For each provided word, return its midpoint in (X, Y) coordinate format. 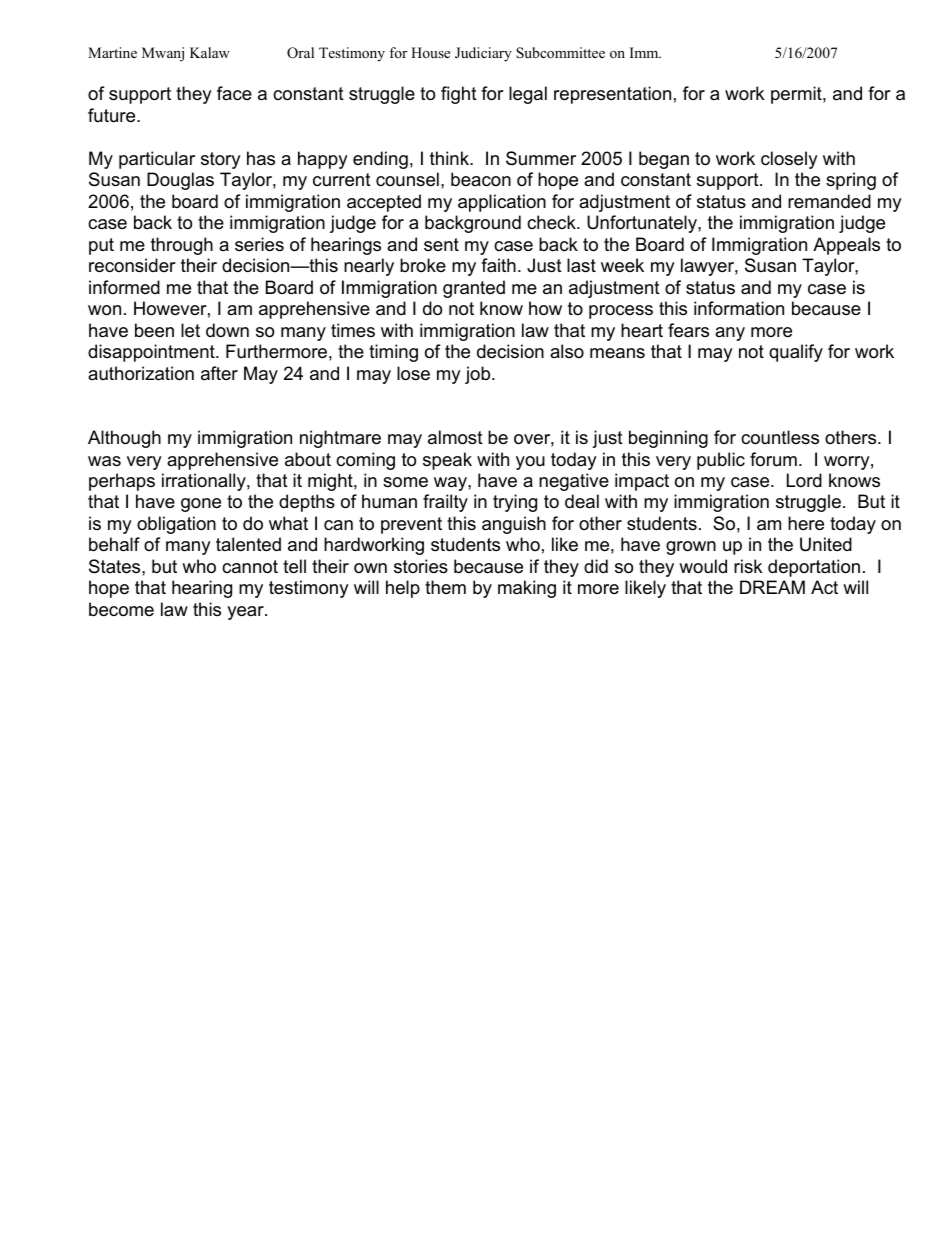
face (234, 93)
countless (780, 437)
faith (498, 265)
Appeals (846, 246)
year (246, 613)
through (182, 246)
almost (455, 437)
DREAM (772, 587)
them (445, 587)
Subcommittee (560, 53)
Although (124, 439)
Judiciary (483, 54)
